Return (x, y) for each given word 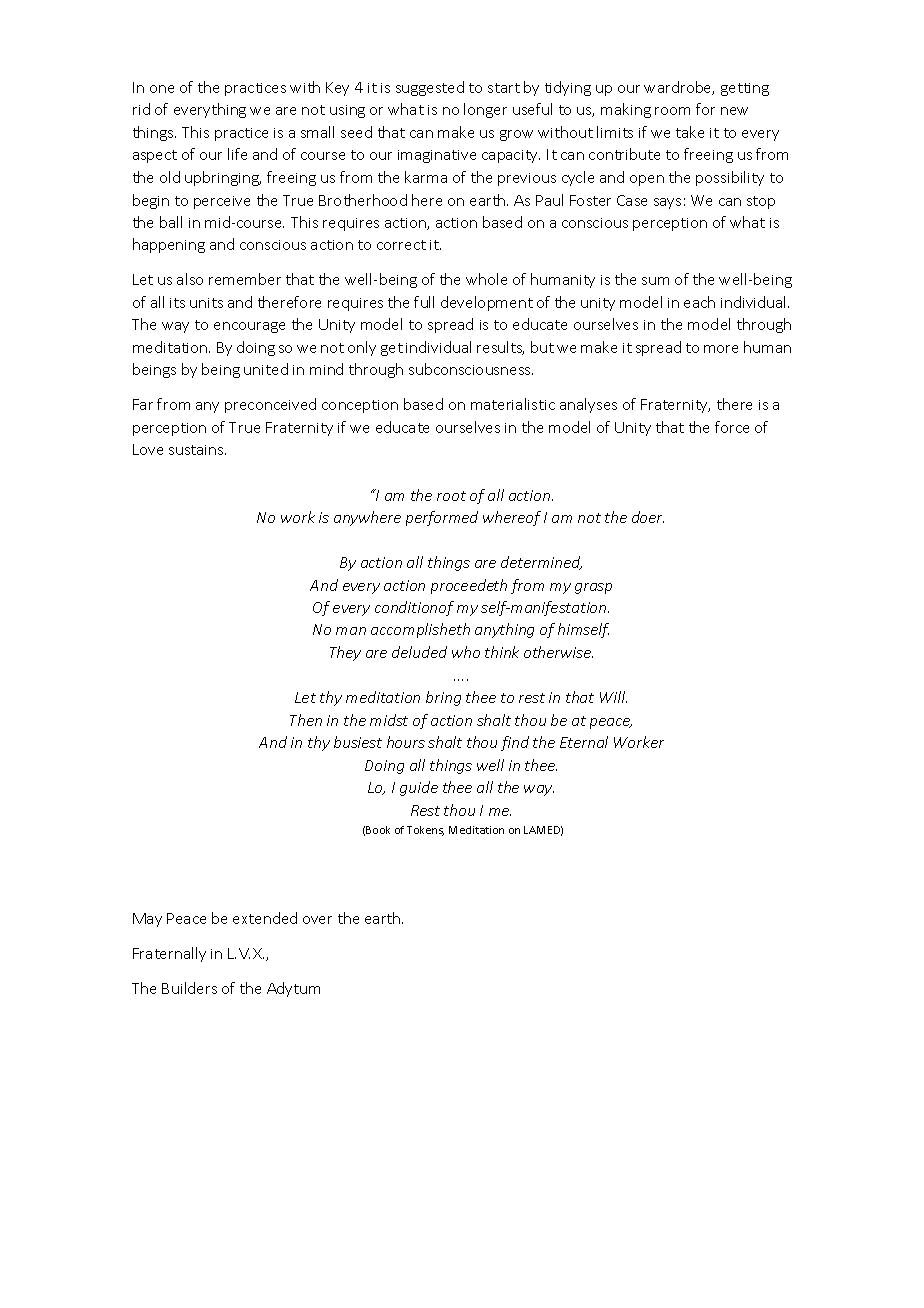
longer (485, 110)
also (190, 279)
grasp (593, 588)
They (345, 653)
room (672, 111)
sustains (197, 450)
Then (306, 720)
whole (486, 279)
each (699, 302)
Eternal (584, 742)
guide (419, 788)
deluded (419, 652)
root (451, 496)
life (237, 154)
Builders (189, 988)
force (732, 427)
